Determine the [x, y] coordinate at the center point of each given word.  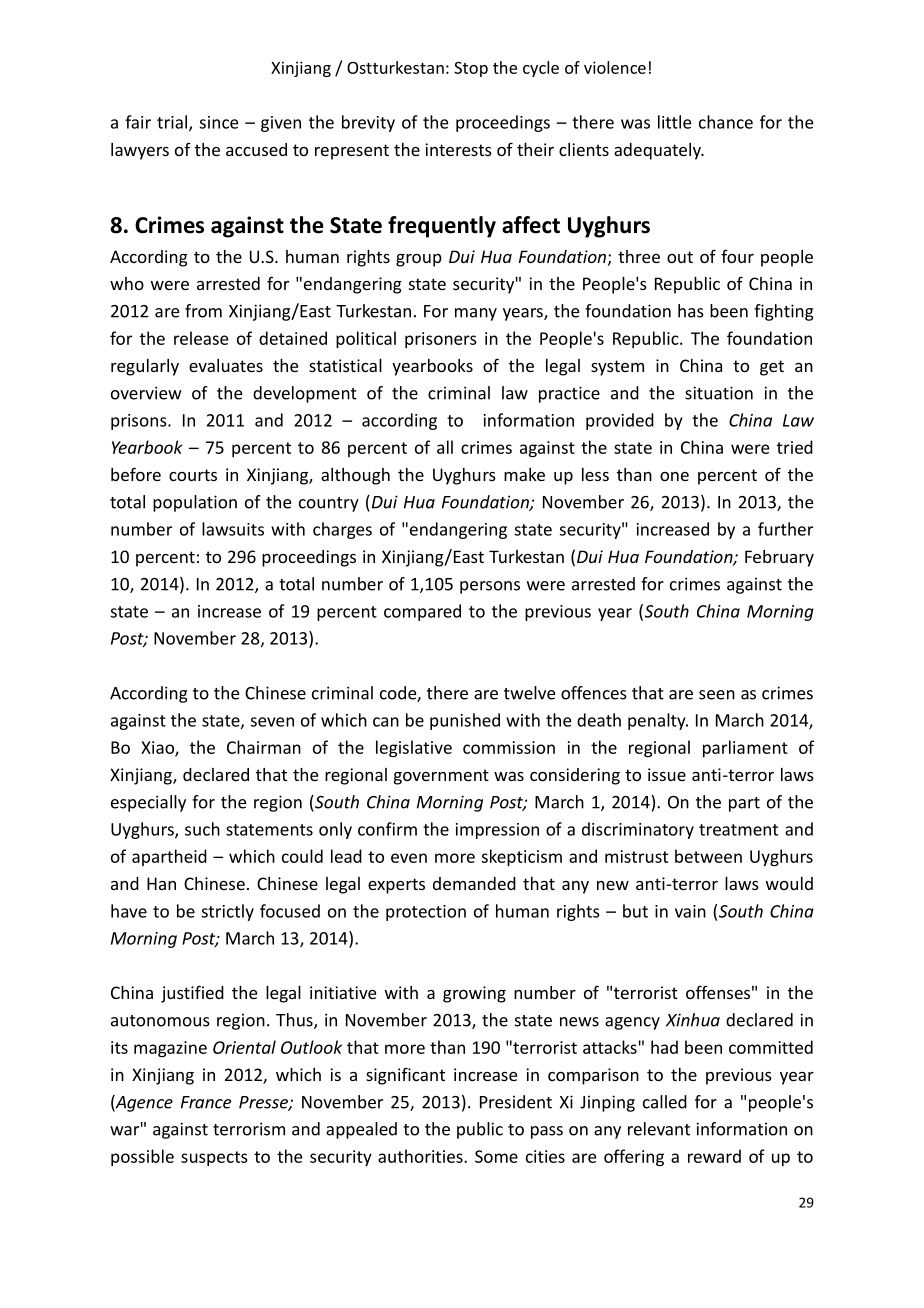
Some [496, 1156]
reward [714, 1156]
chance [726, 122]
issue [667, 774]
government [441, 777]
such [202, 829]
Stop [471, 69]
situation [719, 393]
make [524, 474]
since [219, 122]
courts [193, 475]
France [206, 1102]
